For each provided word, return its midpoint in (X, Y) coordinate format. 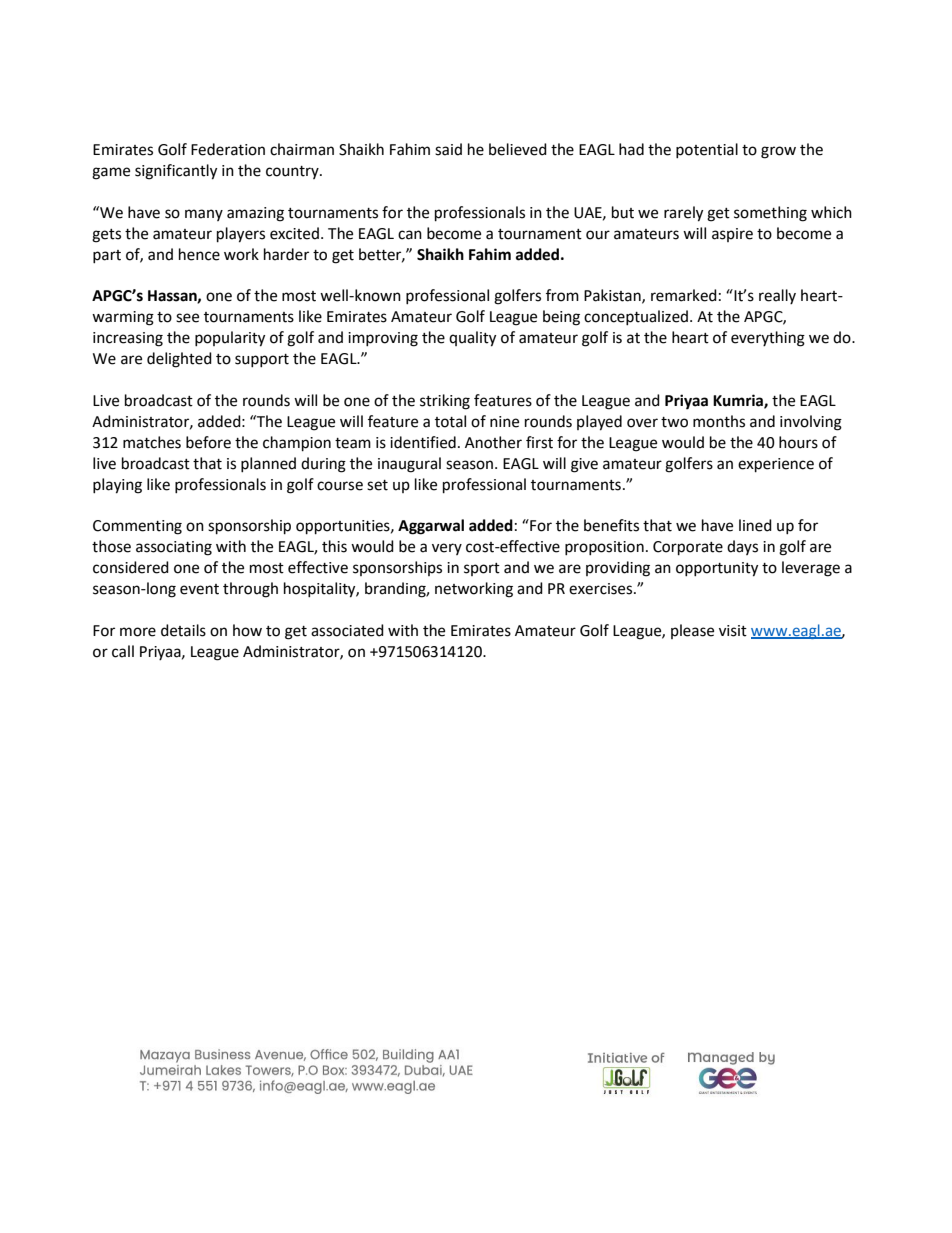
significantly (176, 172)
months (719, 421)
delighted (179, 360)
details (183, 630)
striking (445, 402)
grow (778, 152)
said (448, 149)
